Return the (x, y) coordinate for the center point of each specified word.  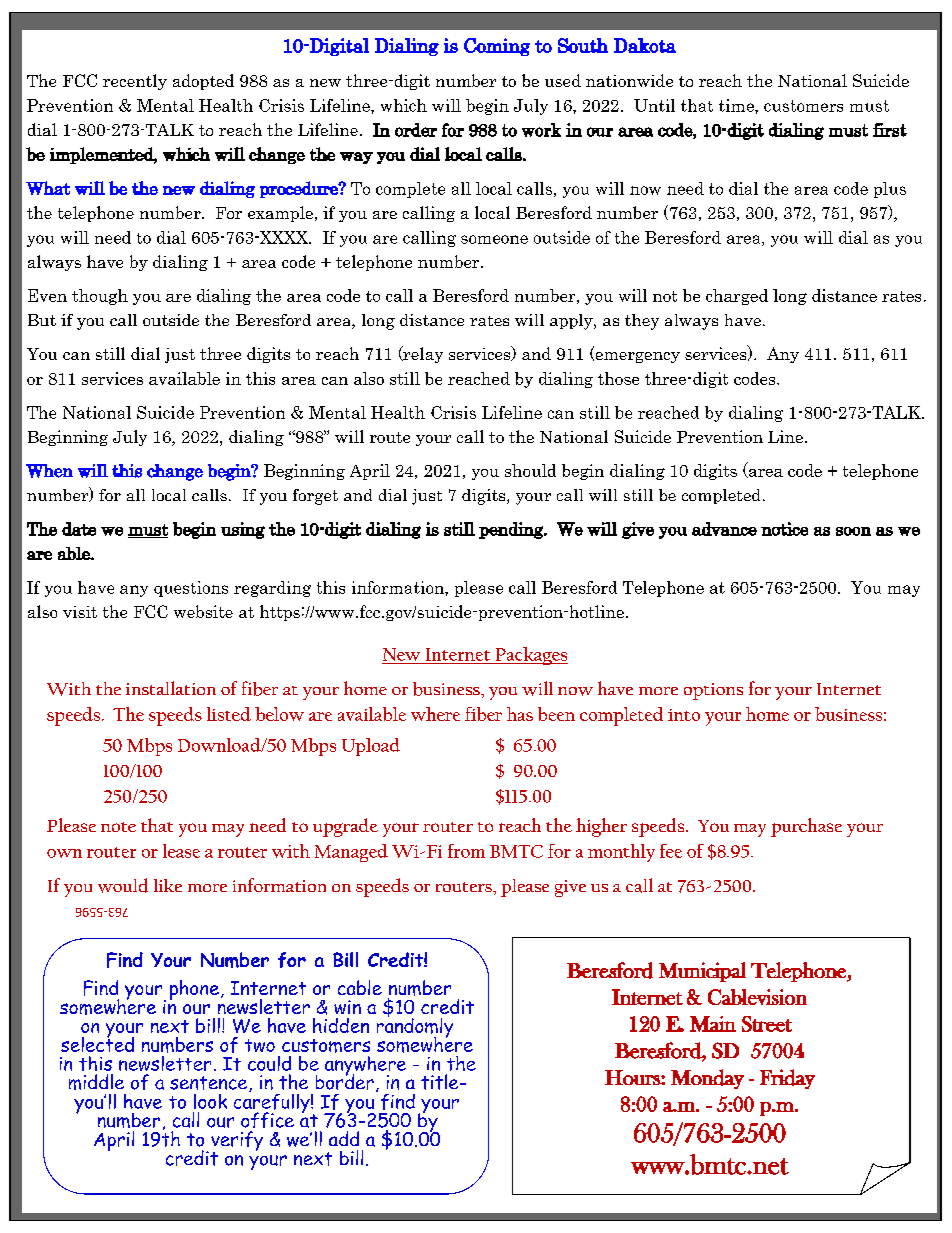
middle (96, 1082)
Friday (787, 1079)
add (344, 1138)
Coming (497, 47)
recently (135, 82)
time (737, 105)
